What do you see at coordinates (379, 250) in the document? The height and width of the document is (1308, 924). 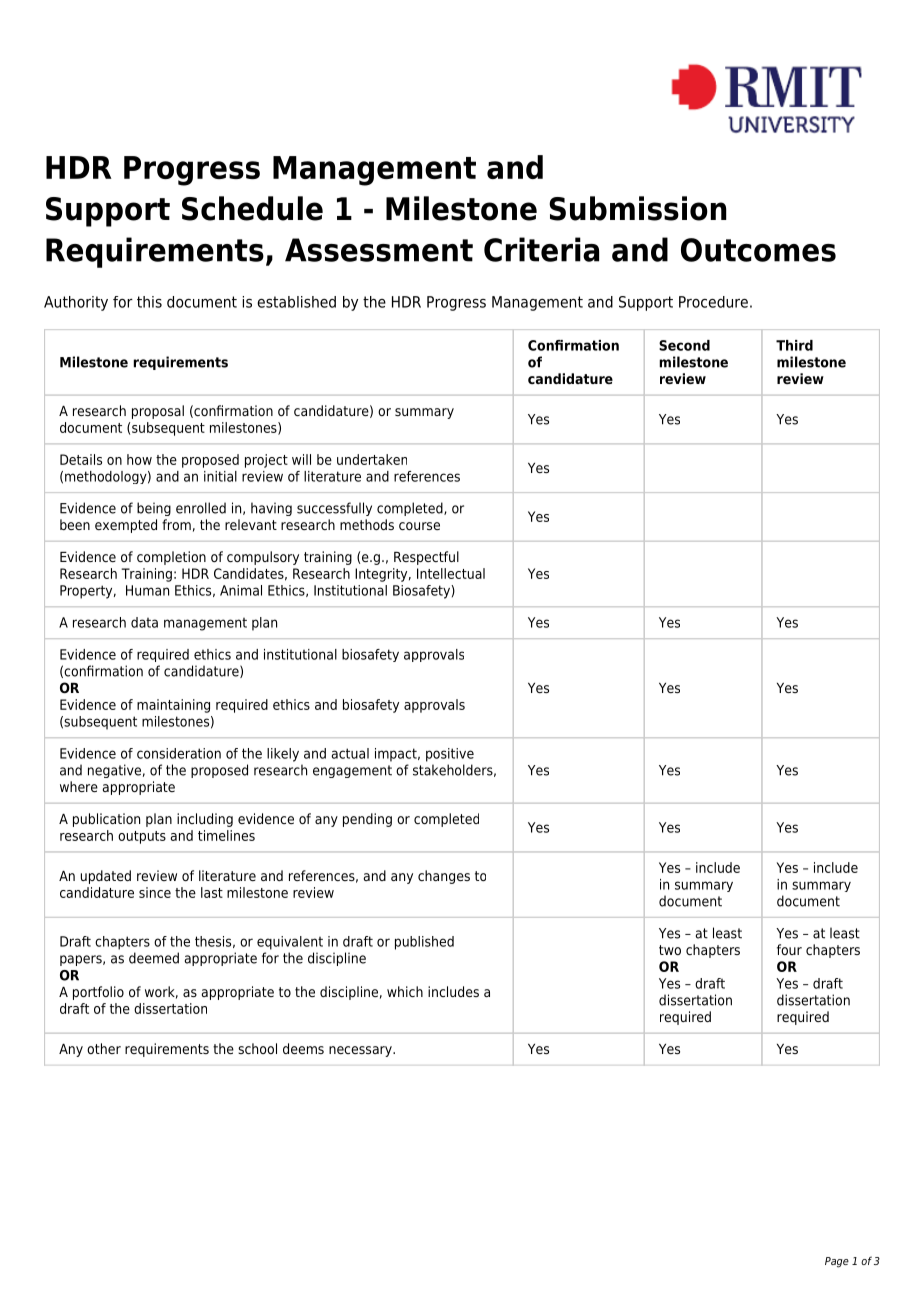 I see `Assessment` at bounding box center [379, 250].
